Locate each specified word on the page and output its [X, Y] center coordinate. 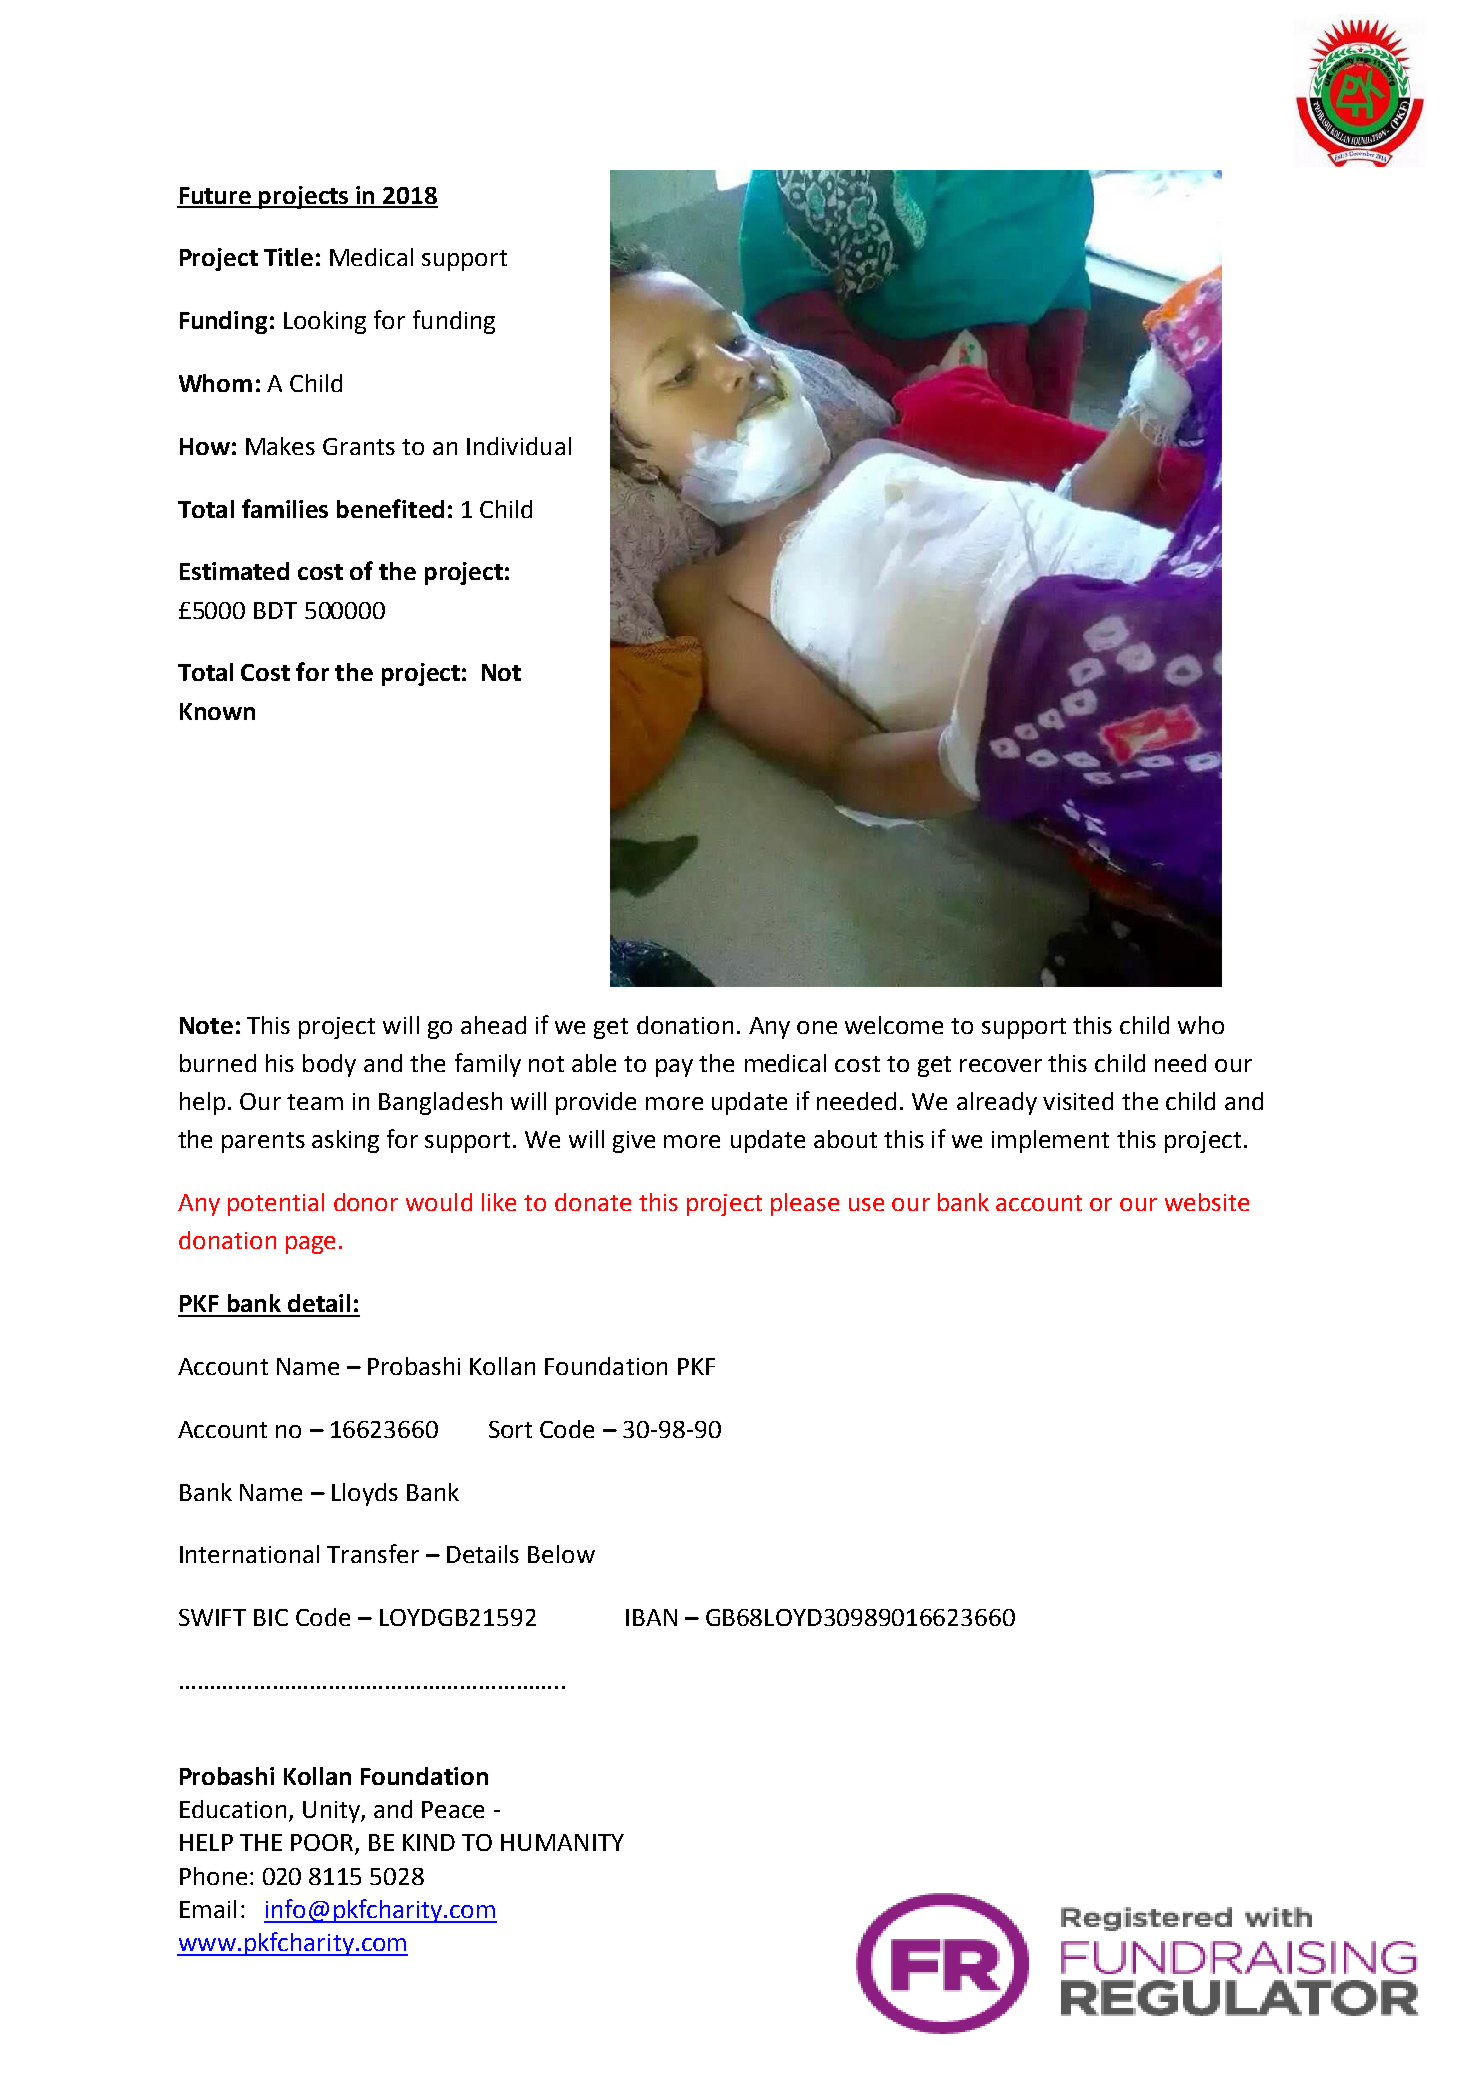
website [1207, 1202]
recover [1001, 1065]
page [310, 1245]
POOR [322, 1842]
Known [217, 711]
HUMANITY [562, 1842]
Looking [325, 322]
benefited [390, 508]
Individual [519, 446]
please [805, 1204]
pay [674, 1068]
